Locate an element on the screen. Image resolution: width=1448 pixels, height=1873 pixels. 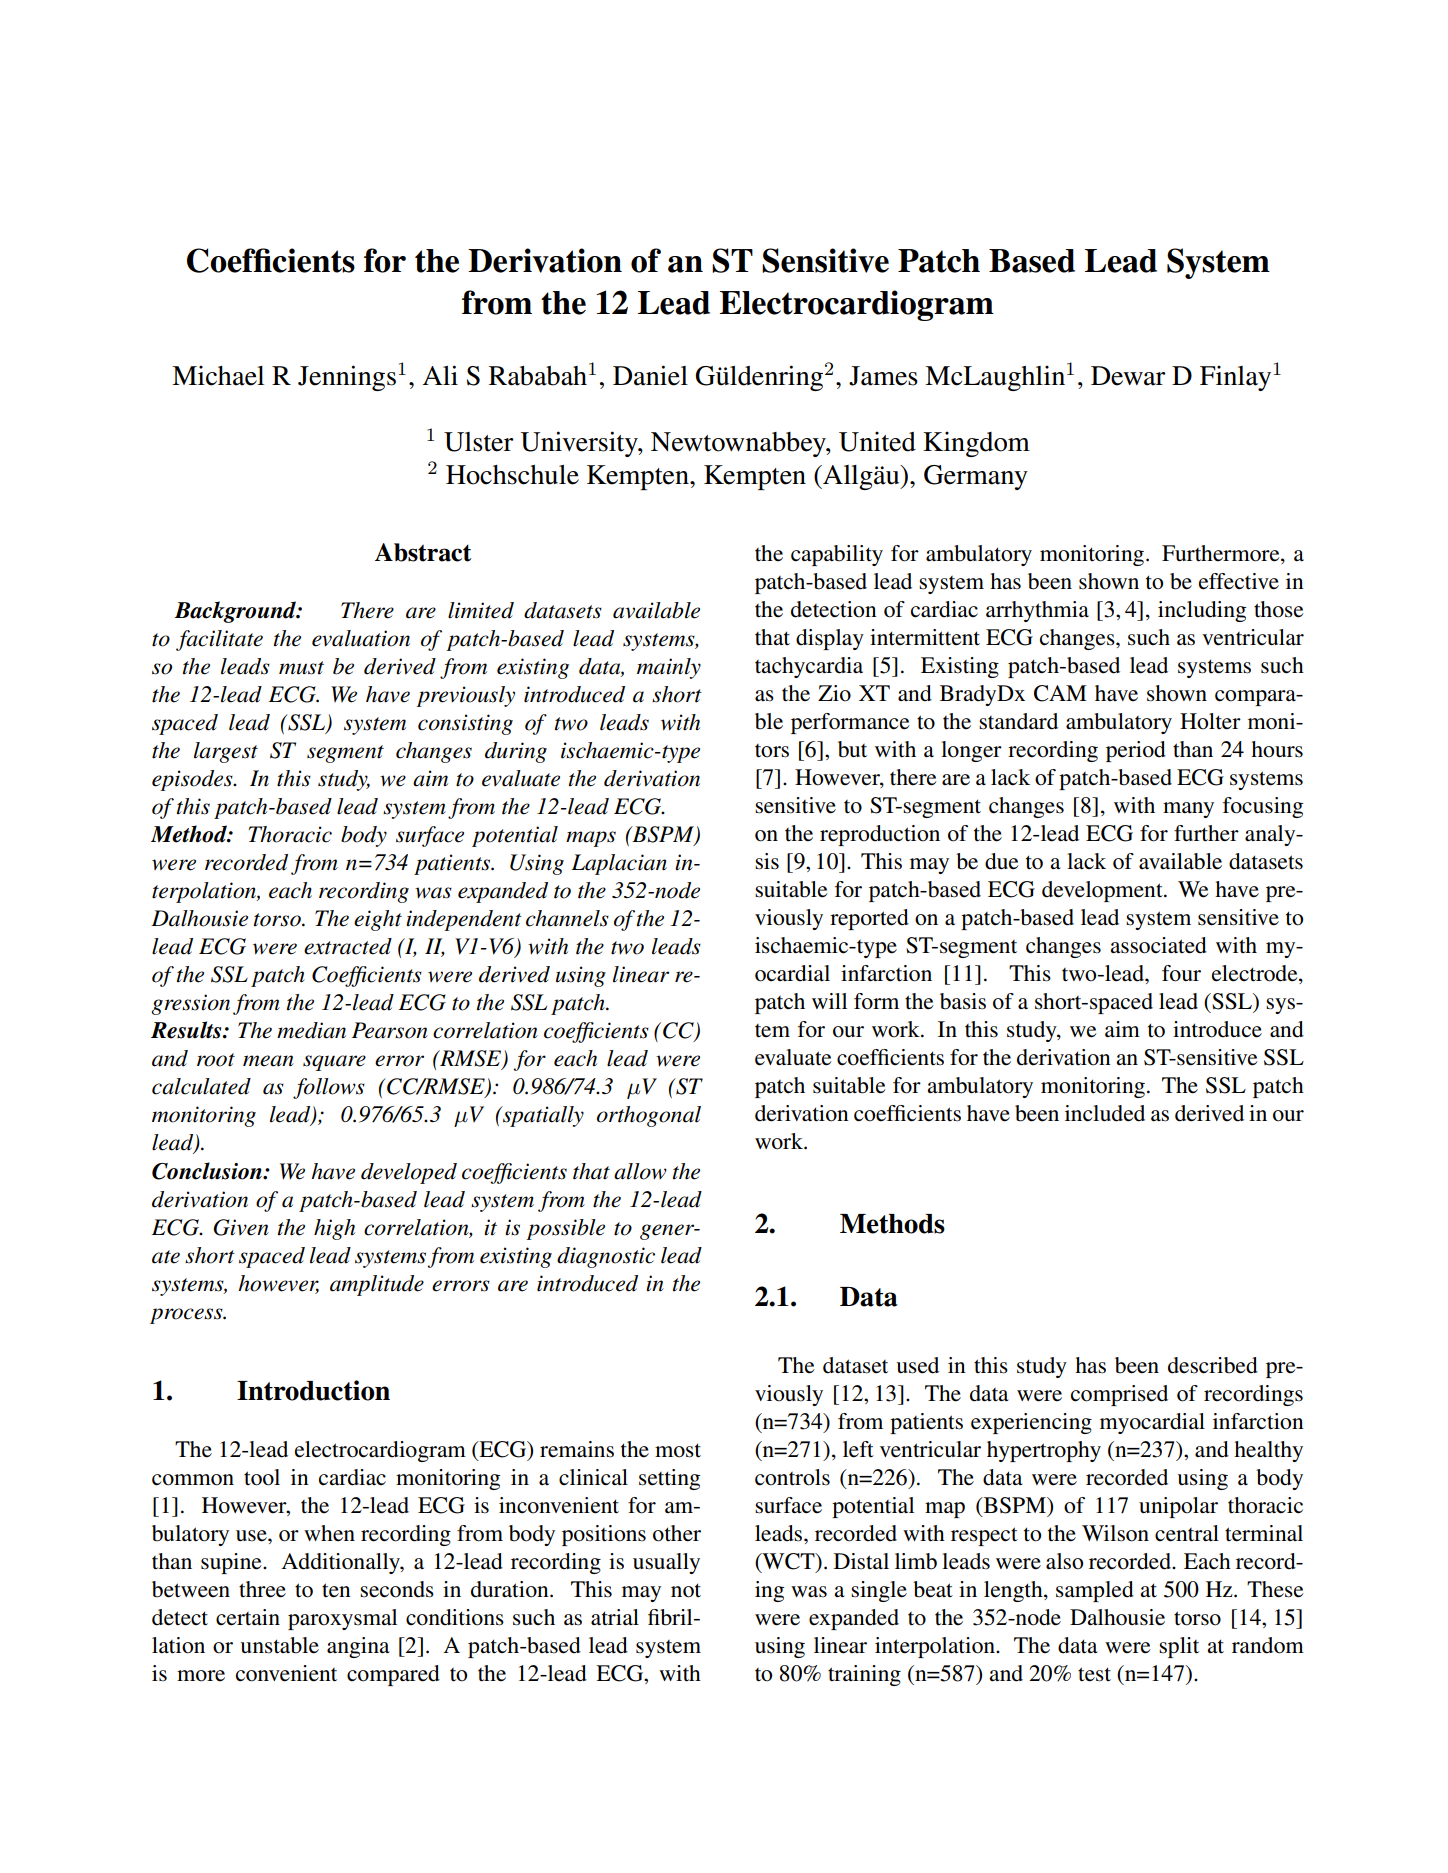
four is located at coordinates (1181, 973).
